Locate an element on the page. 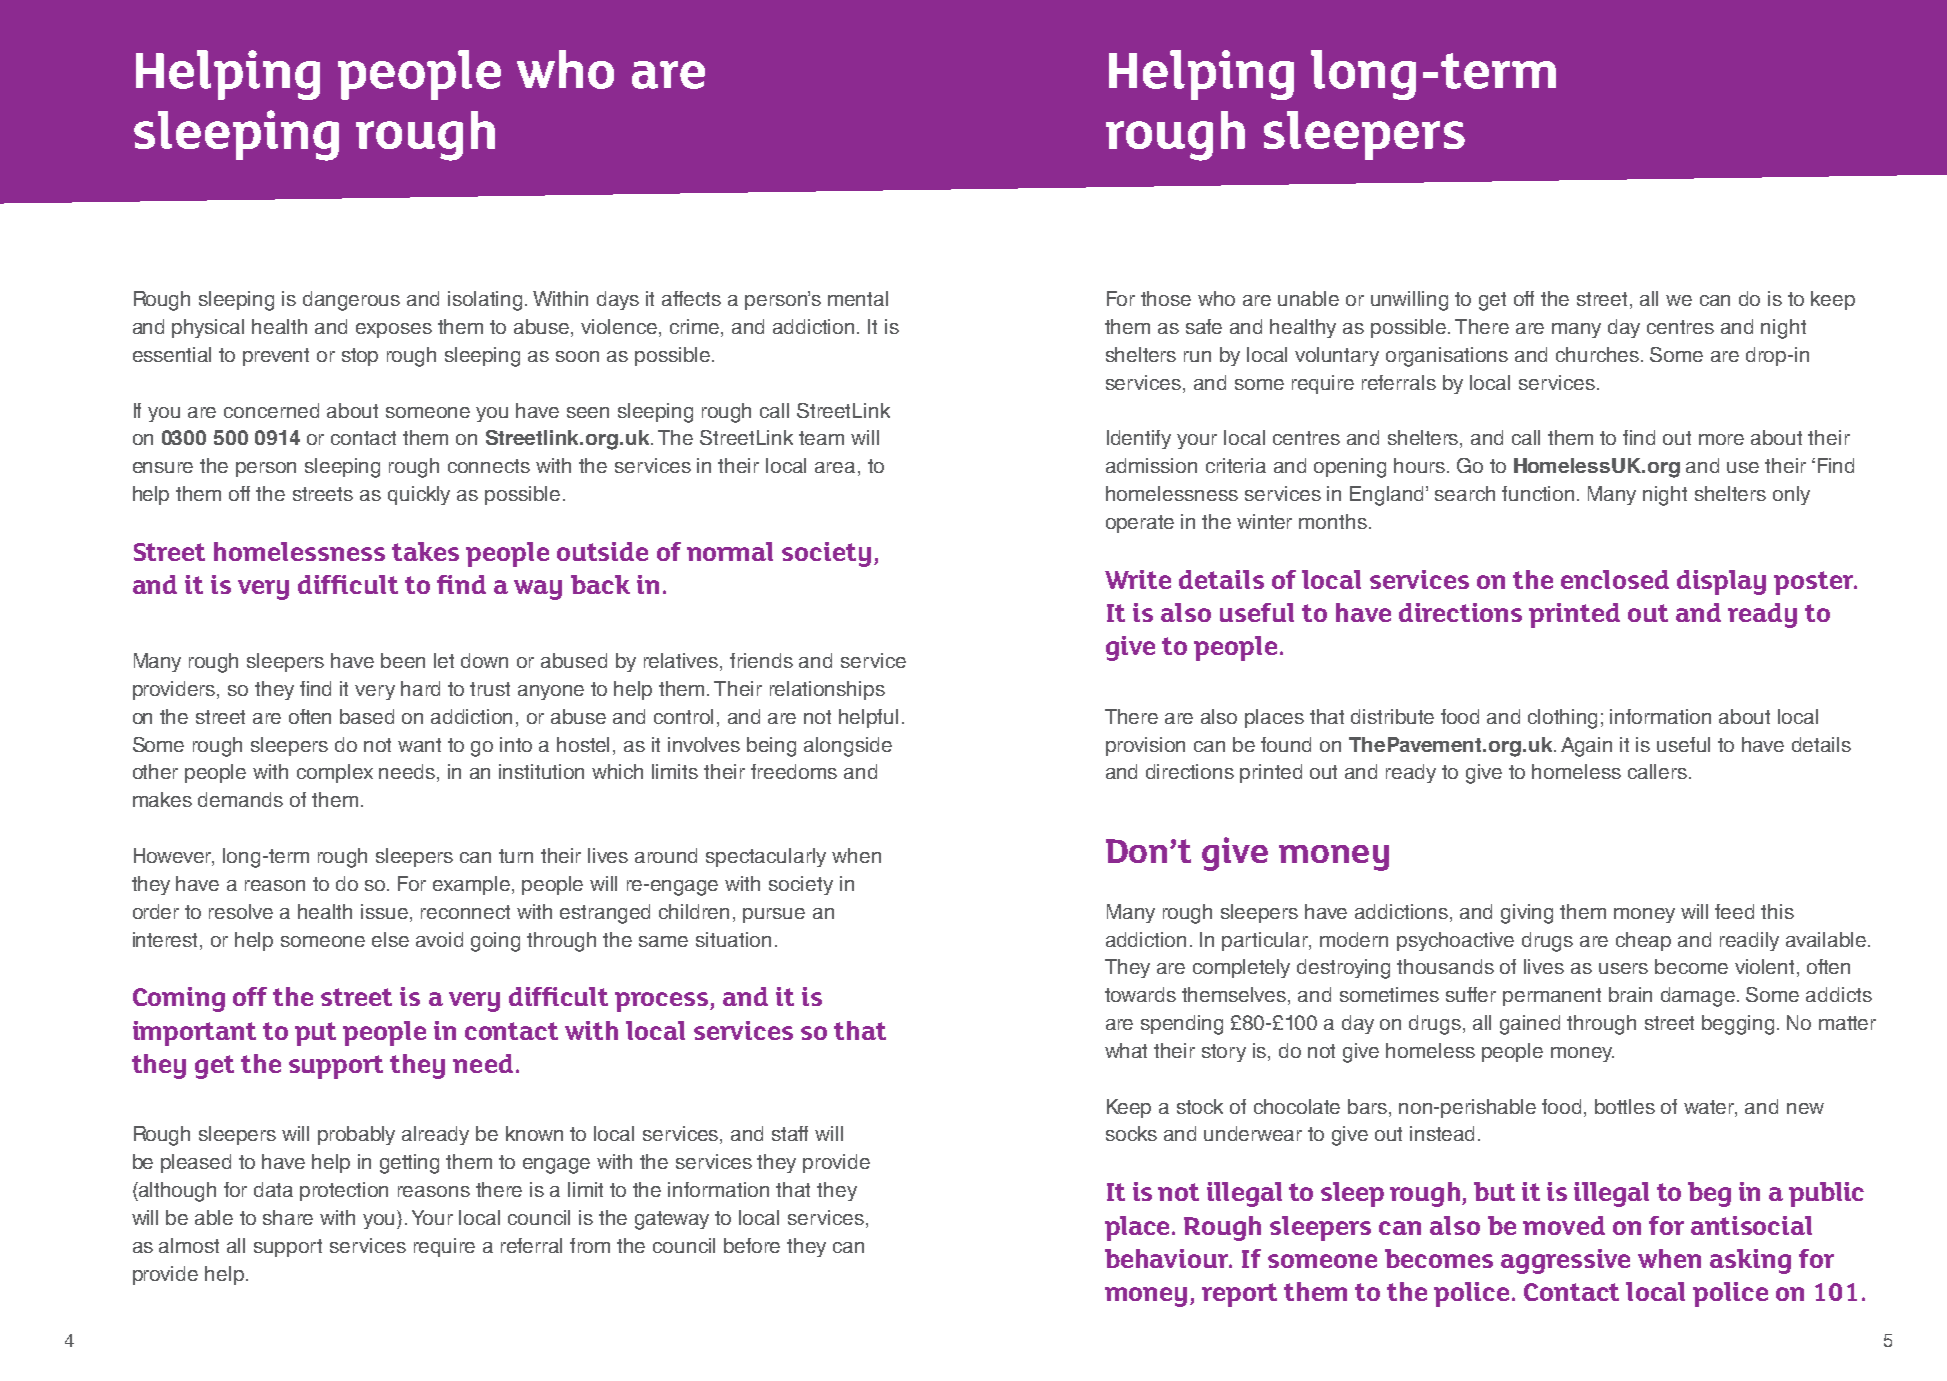 The height and width of the page is (1381, 1947). else is located at coordinates (390, 939).
